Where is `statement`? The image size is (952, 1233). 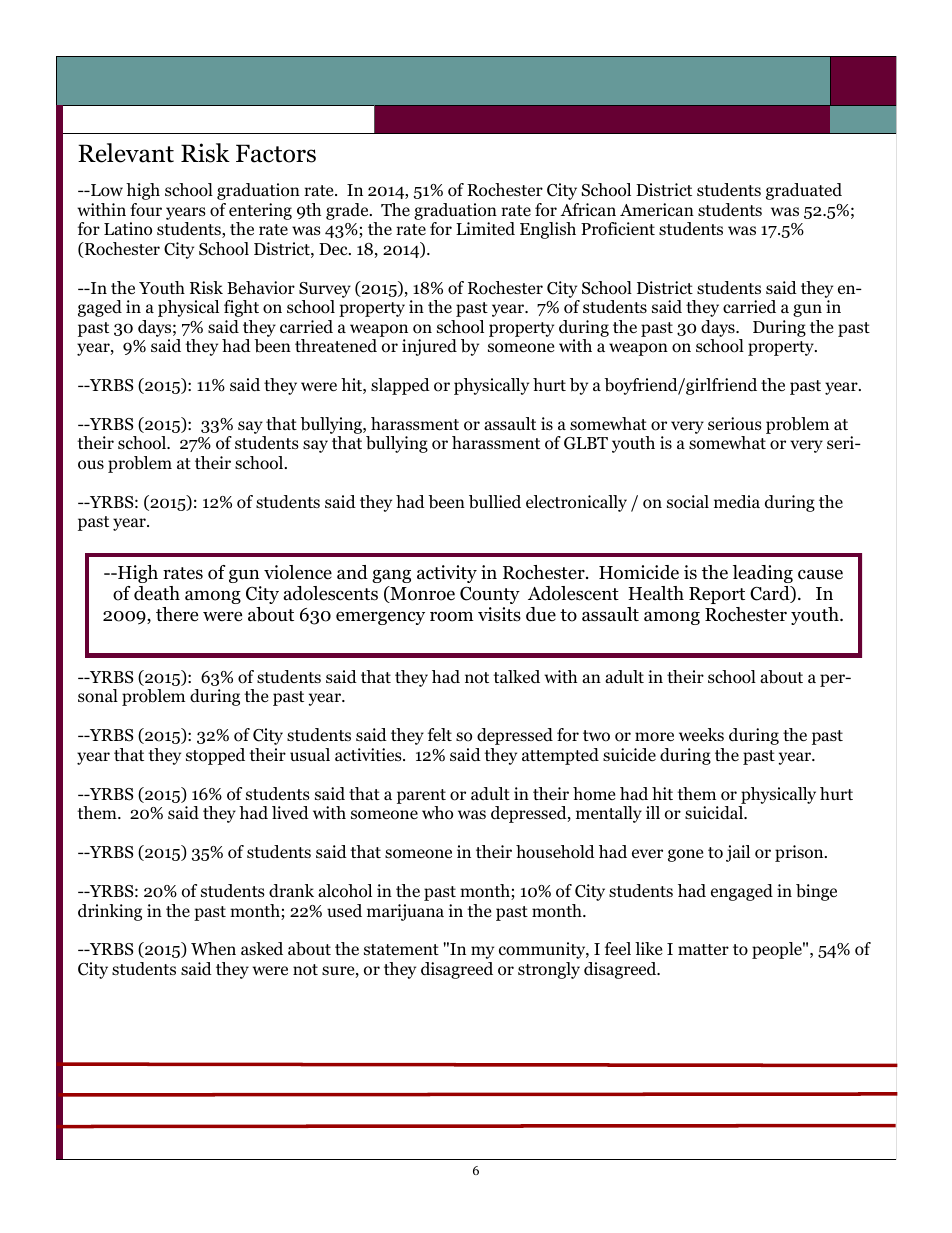
statement is located at coordinates (401, 950).
